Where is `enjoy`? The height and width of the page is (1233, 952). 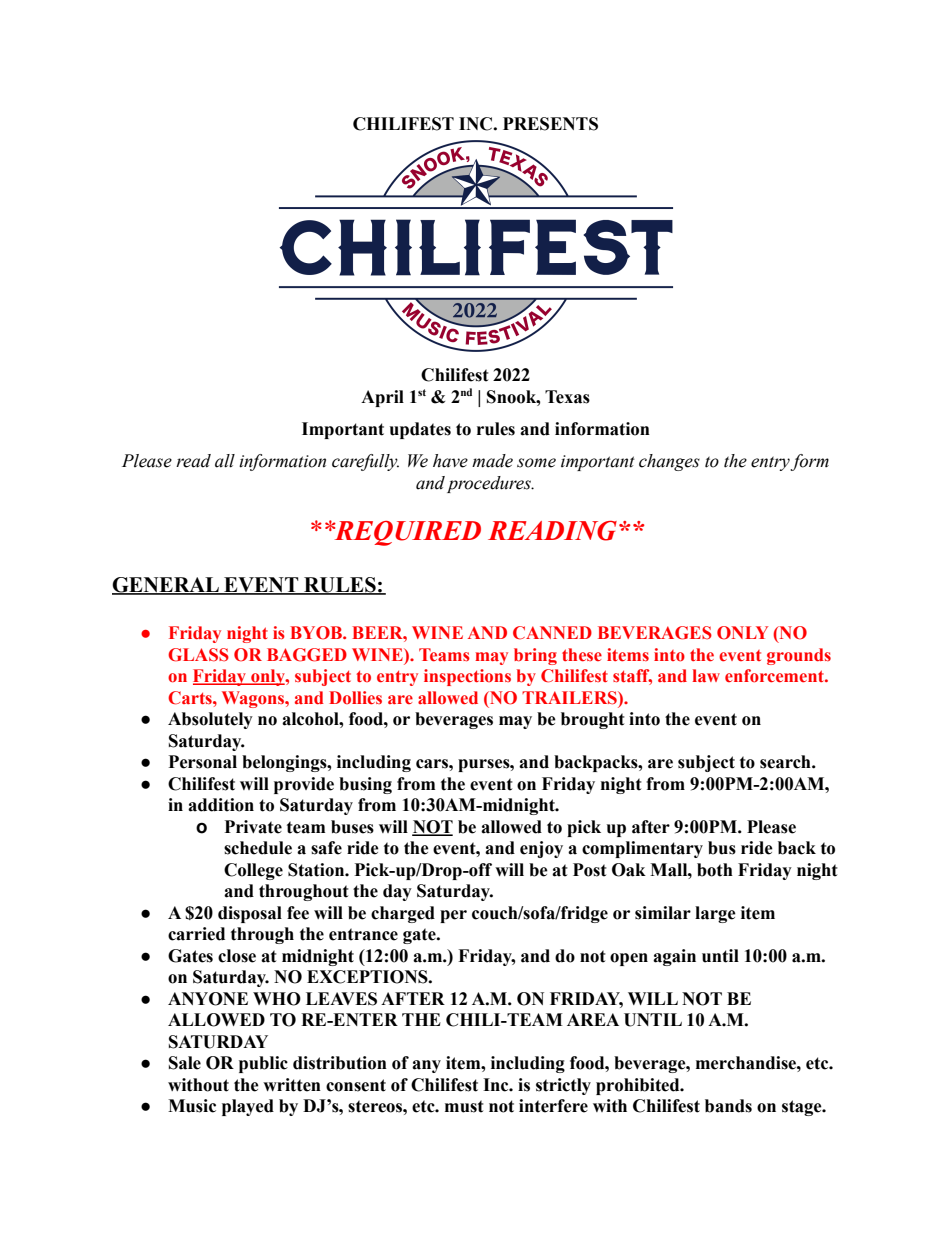
enjoy is located at coordinates (541, 849).
